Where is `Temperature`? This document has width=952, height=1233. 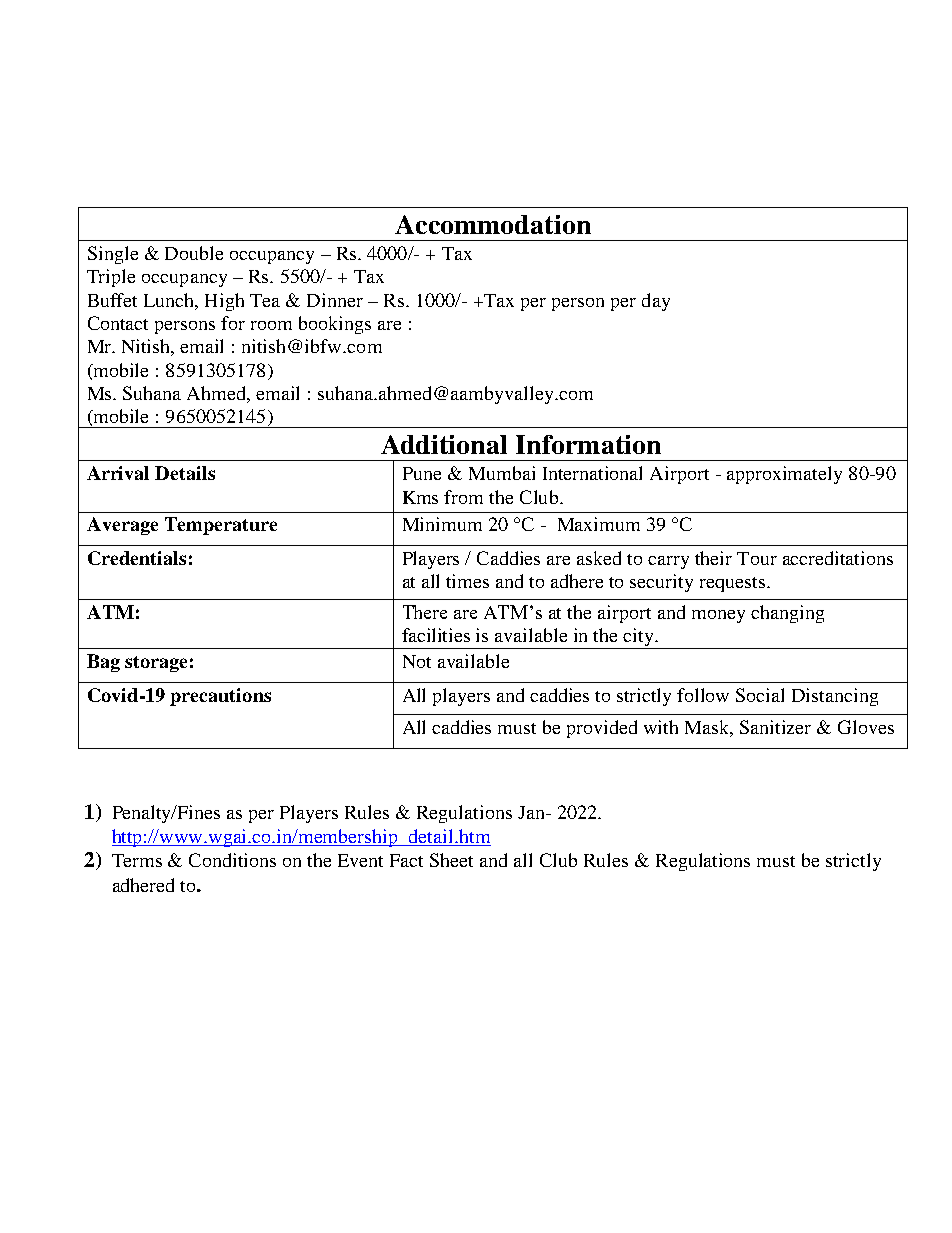 Temperature is located at coordinates (221, 526).
